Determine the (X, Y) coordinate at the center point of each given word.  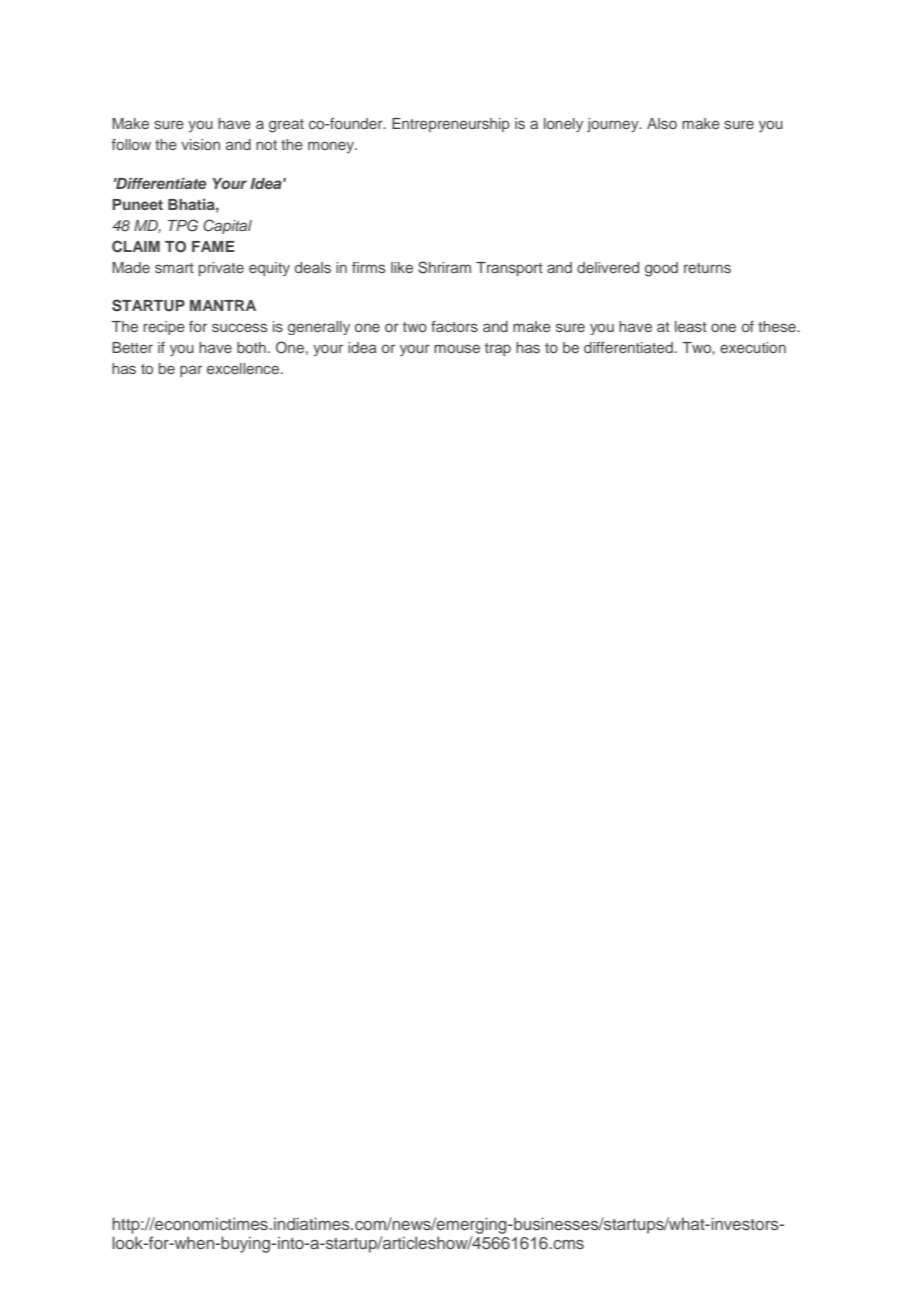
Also (662, 123)
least (691, 326)
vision (200, 144)
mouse (457, 348)
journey (614, 125)
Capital (227, 226)
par (191, 371)
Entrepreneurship (451, 125)
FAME (213, 246)
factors (454, 326)
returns (707, 268)
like (402, 267)
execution (753, 347)
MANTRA (223, 305)
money (332, 147)
